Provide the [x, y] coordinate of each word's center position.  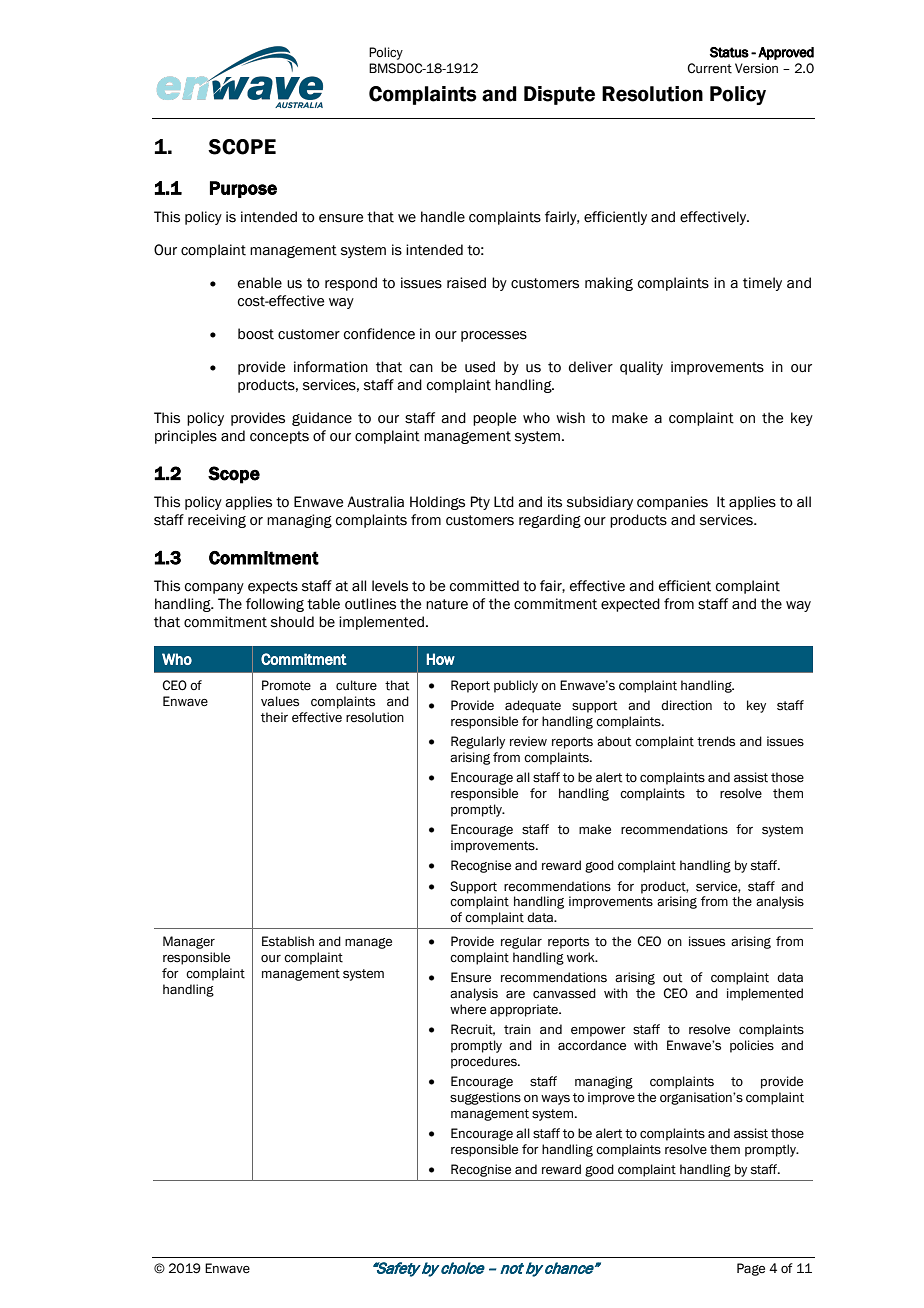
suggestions [485, 1098]
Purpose [243, 189]
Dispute [559, 95]
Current [709, 68]
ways [555, 1099]
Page [751, 1269]
